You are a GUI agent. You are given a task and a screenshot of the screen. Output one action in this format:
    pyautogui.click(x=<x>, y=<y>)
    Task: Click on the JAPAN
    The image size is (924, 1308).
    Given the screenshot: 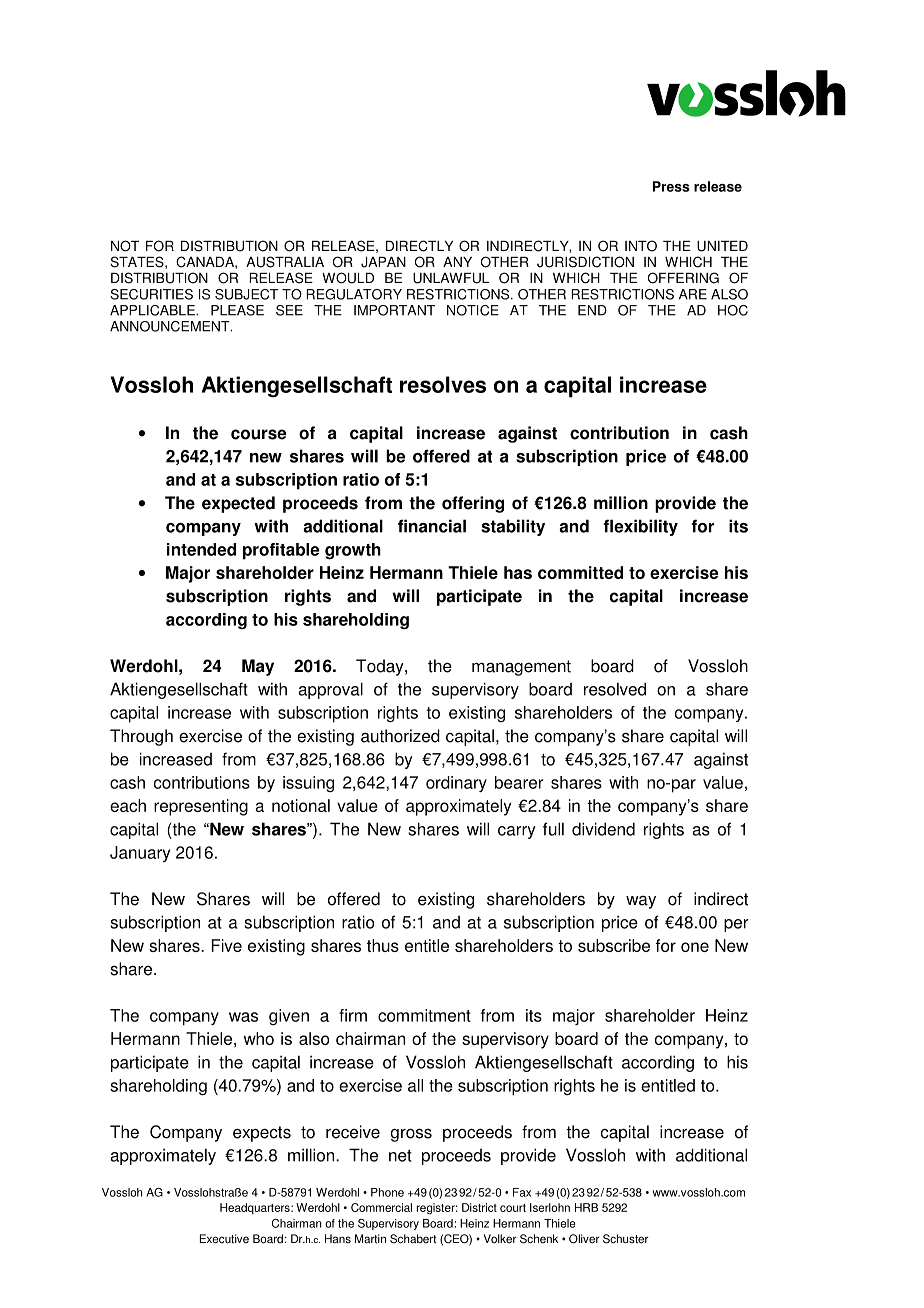 What is the action you would take?
    pyautogui.click(x=383, y=262)
